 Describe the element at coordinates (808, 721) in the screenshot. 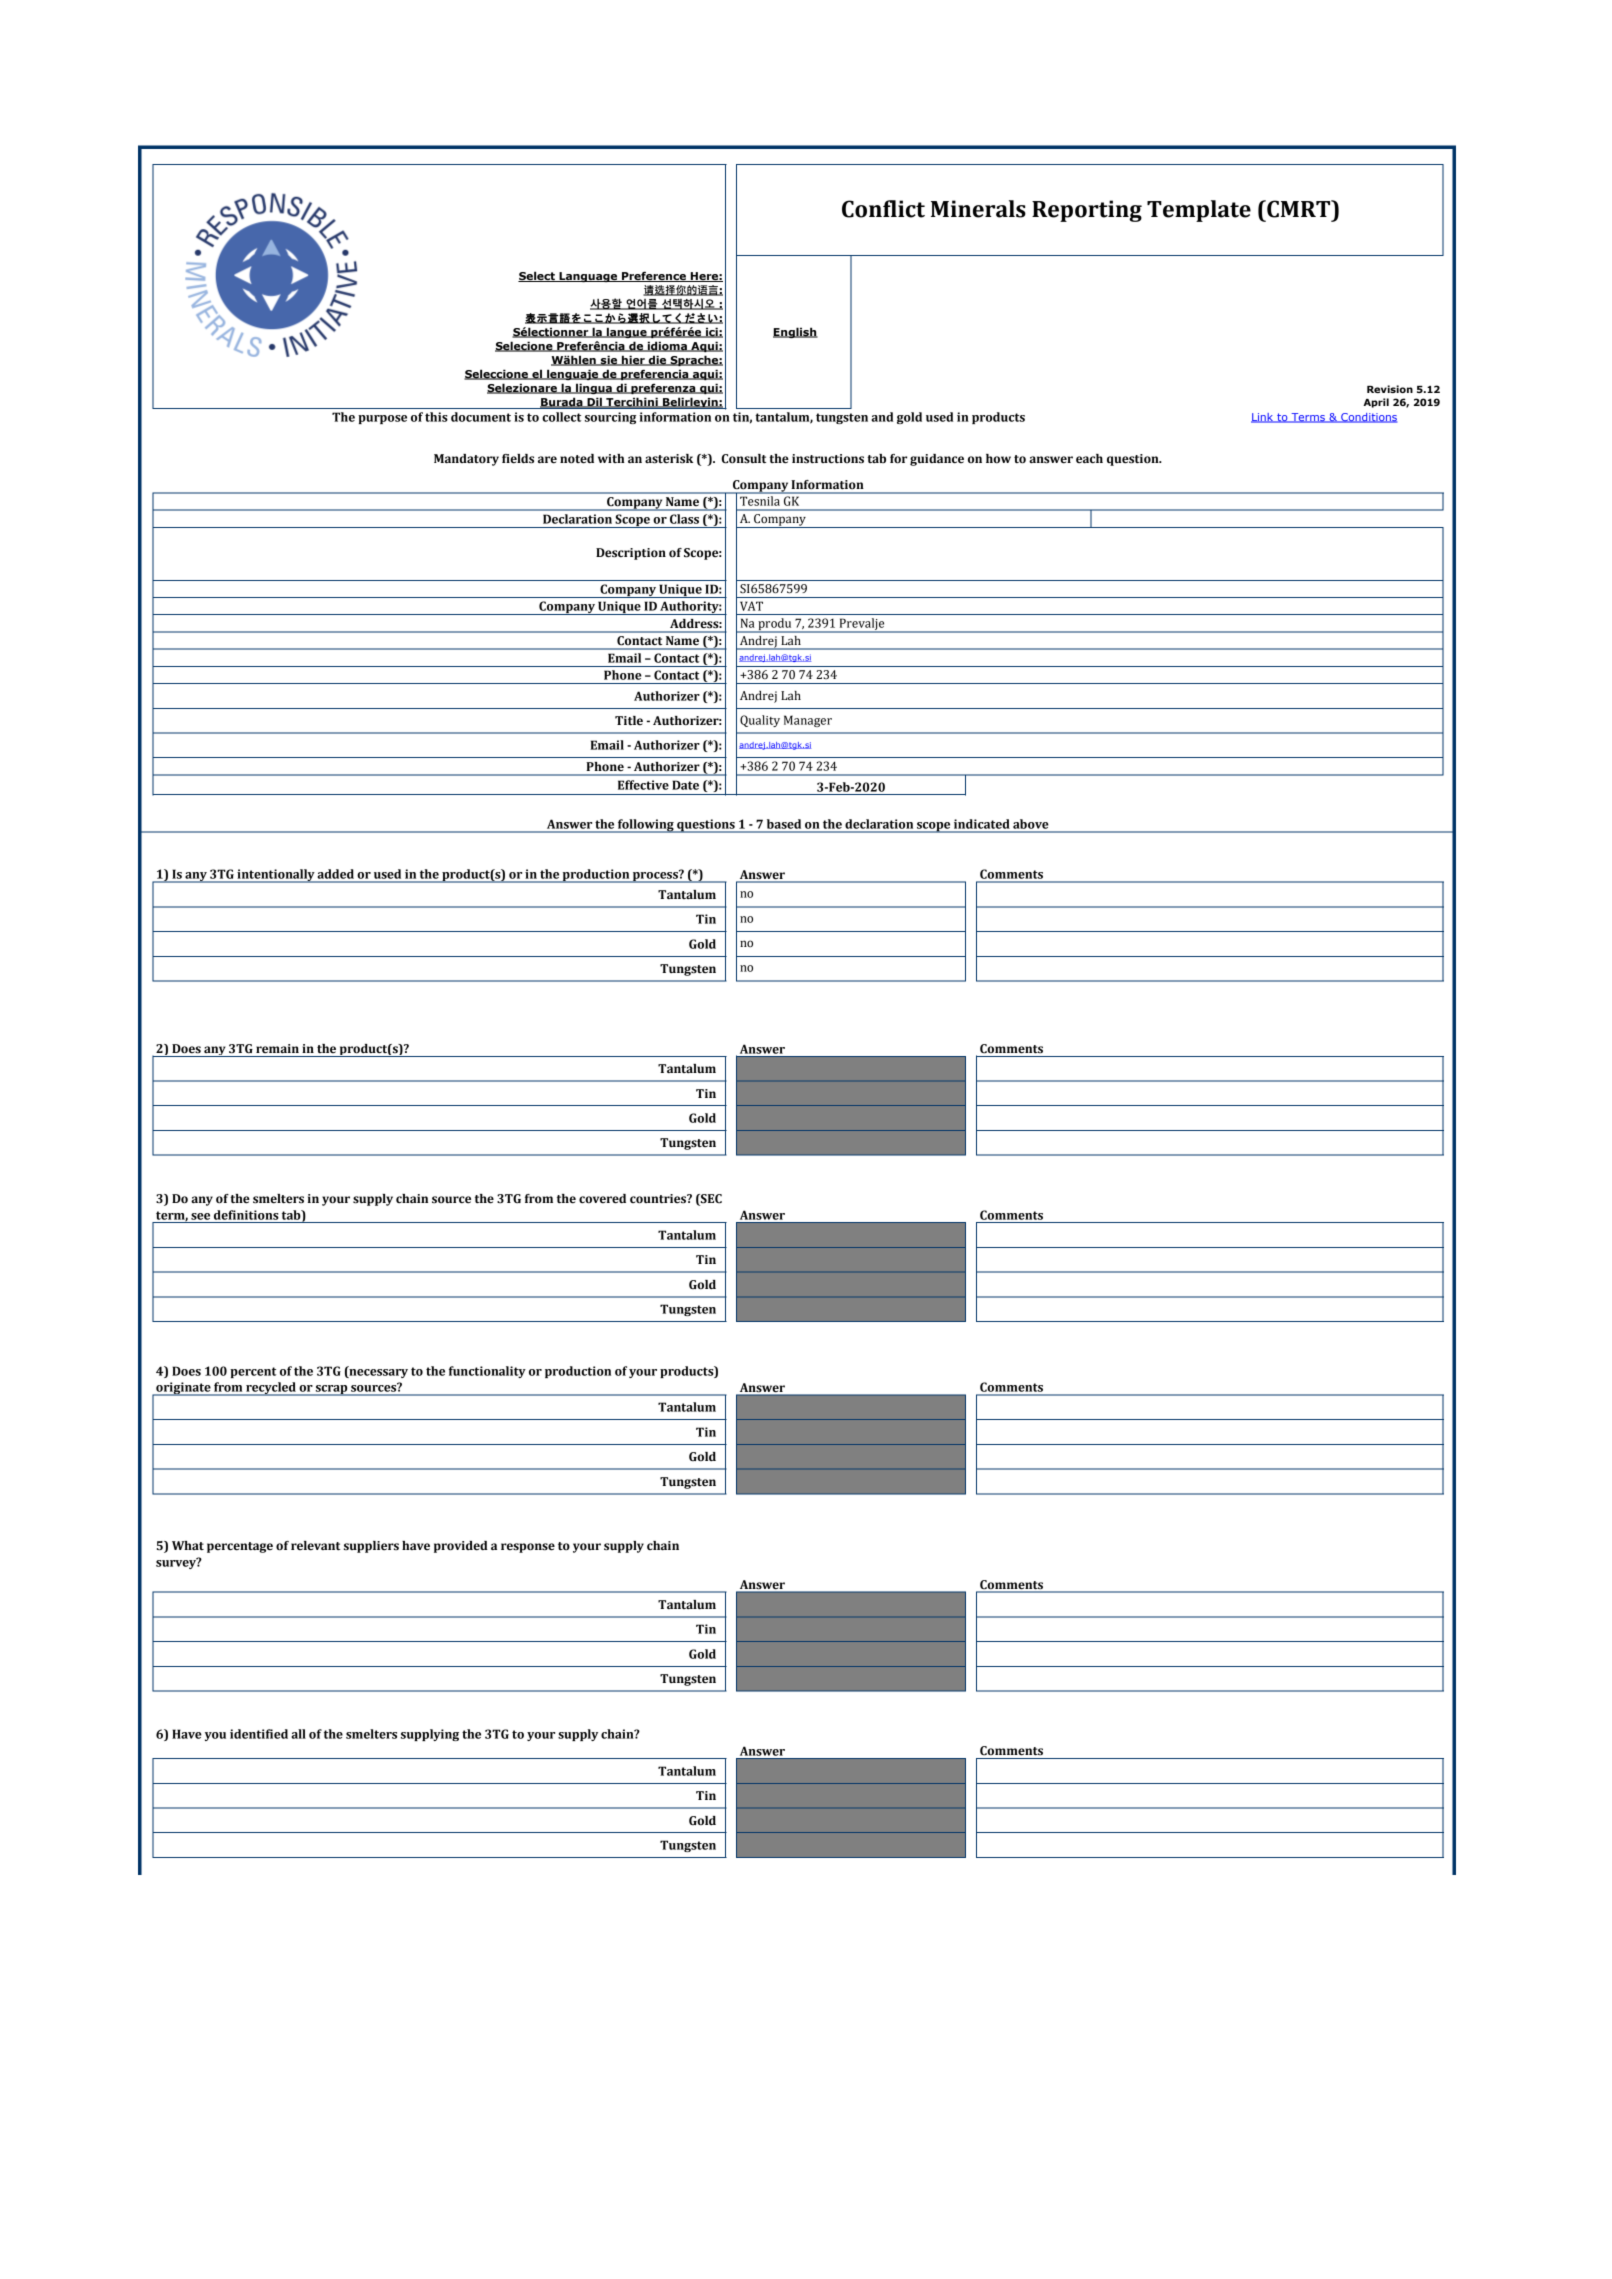

I see `Manager` at that location.
